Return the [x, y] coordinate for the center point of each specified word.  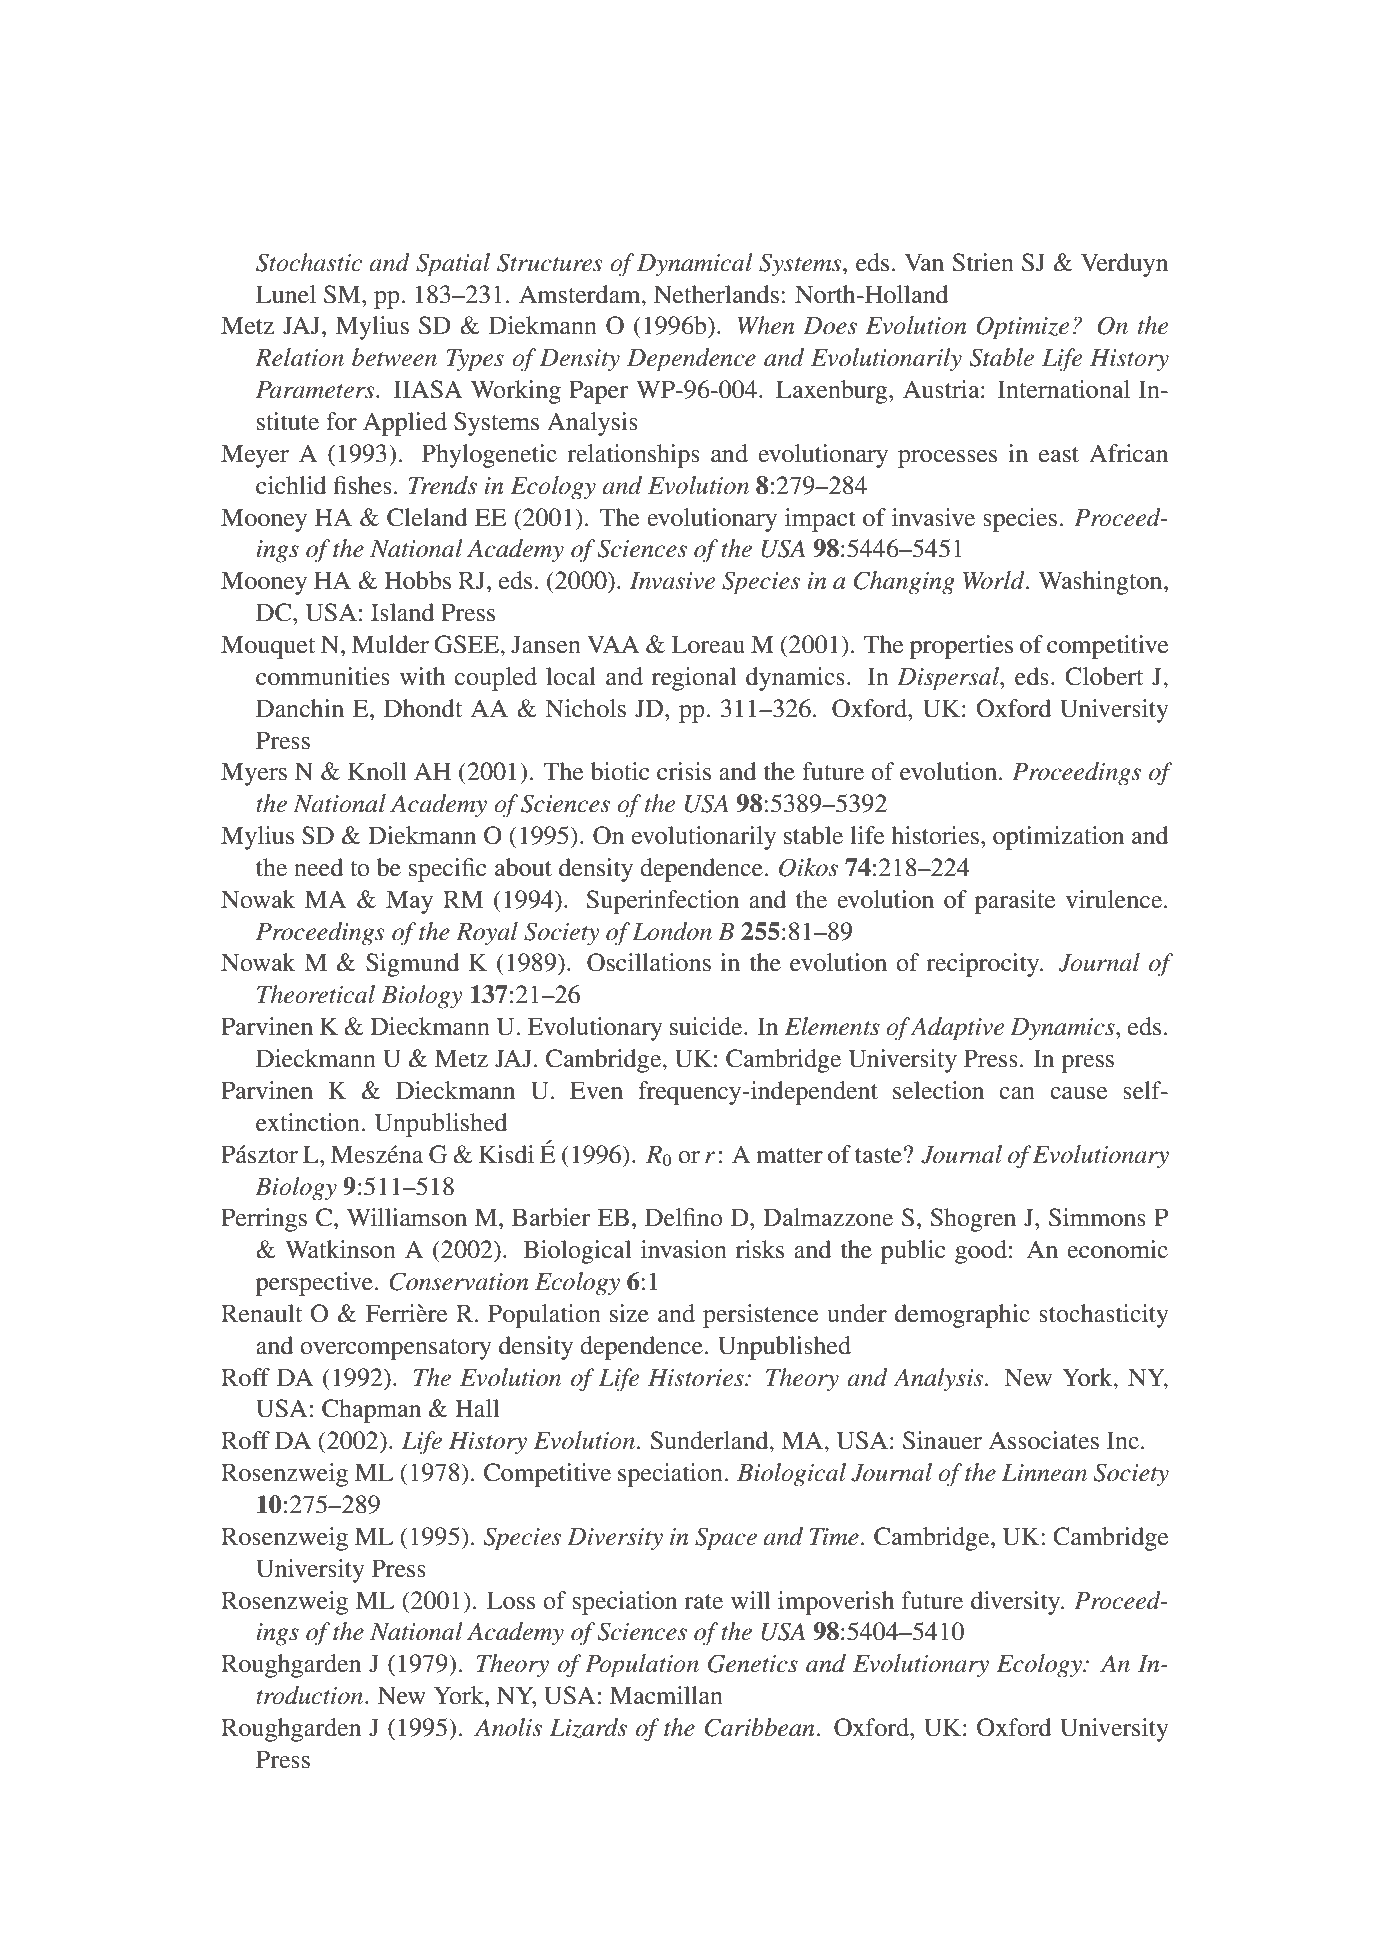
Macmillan [666, 1695]
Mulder [390, 644]
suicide [707, 1026]
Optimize [1023, 328]
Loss [511, 1600]
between [394, 357]
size [629, 1313]
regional [694, 679]
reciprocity [984, 965]
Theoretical [316, 994]
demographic [962, 1316]
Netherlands [716, 294]
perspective [314, 1284]
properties [961, 647]
